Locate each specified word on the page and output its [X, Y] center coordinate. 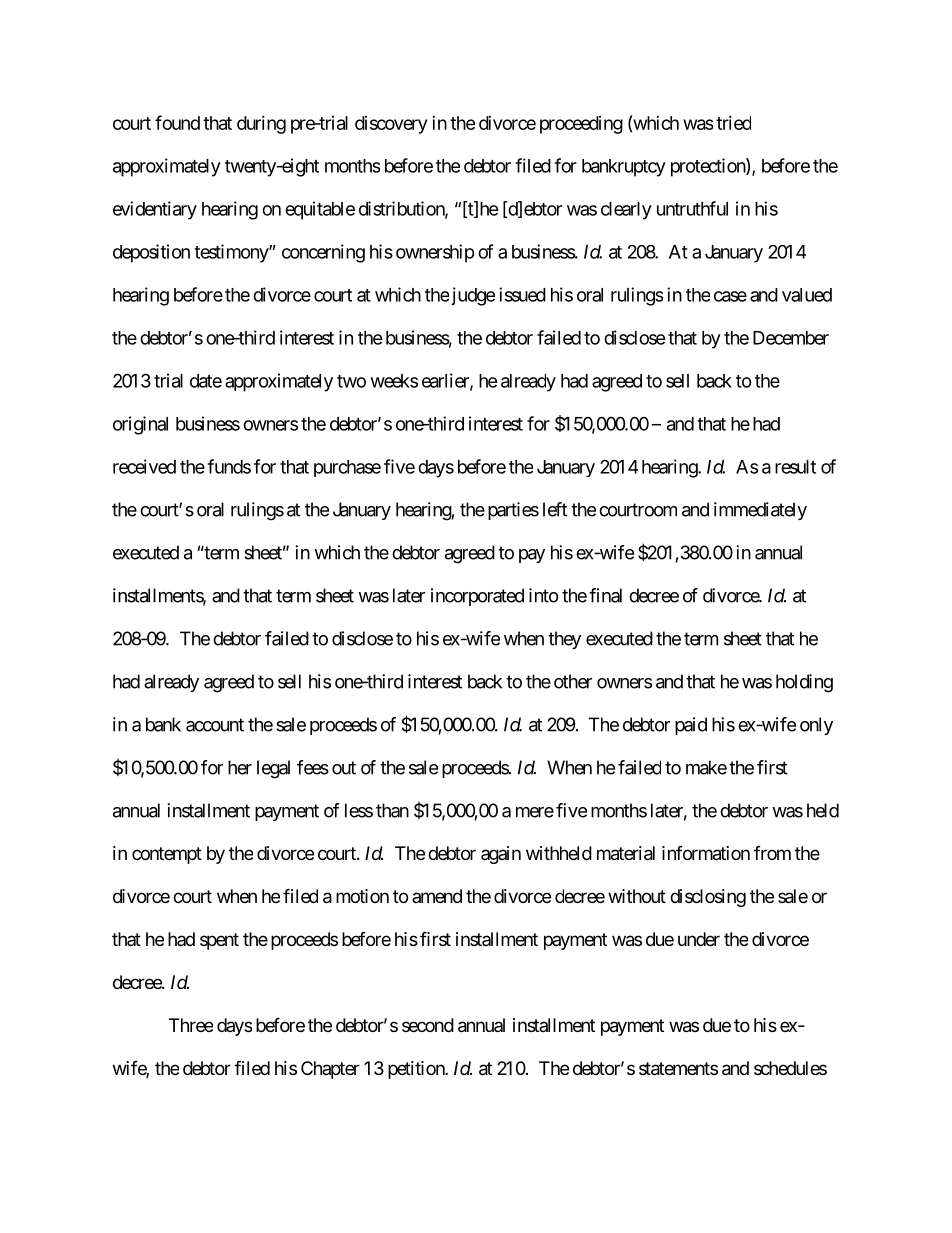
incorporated [477, 597]
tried [733, 123]
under [699, 939]
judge [473, 296]
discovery [391, 125]
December [791, 338]
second [428, 1025]
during [261, 125]
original [140, 425]
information [706, 853]
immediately [760, 511]
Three [191, 1025]
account [215, 725]
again [501, 855]
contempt [167, 855]
